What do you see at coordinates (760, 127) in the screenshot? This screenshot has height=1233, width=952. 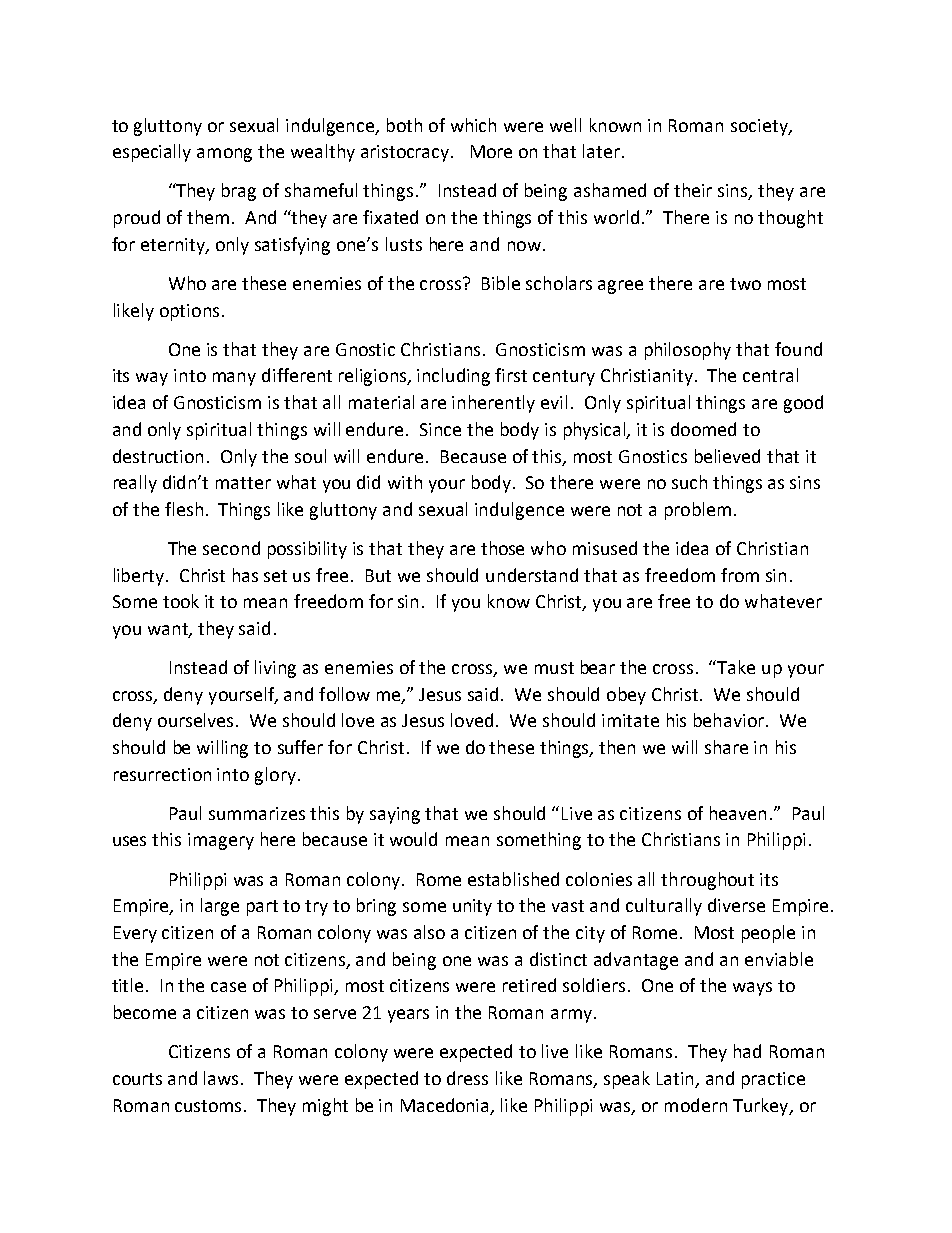 I see `society` at bounding box center [760, 127].
